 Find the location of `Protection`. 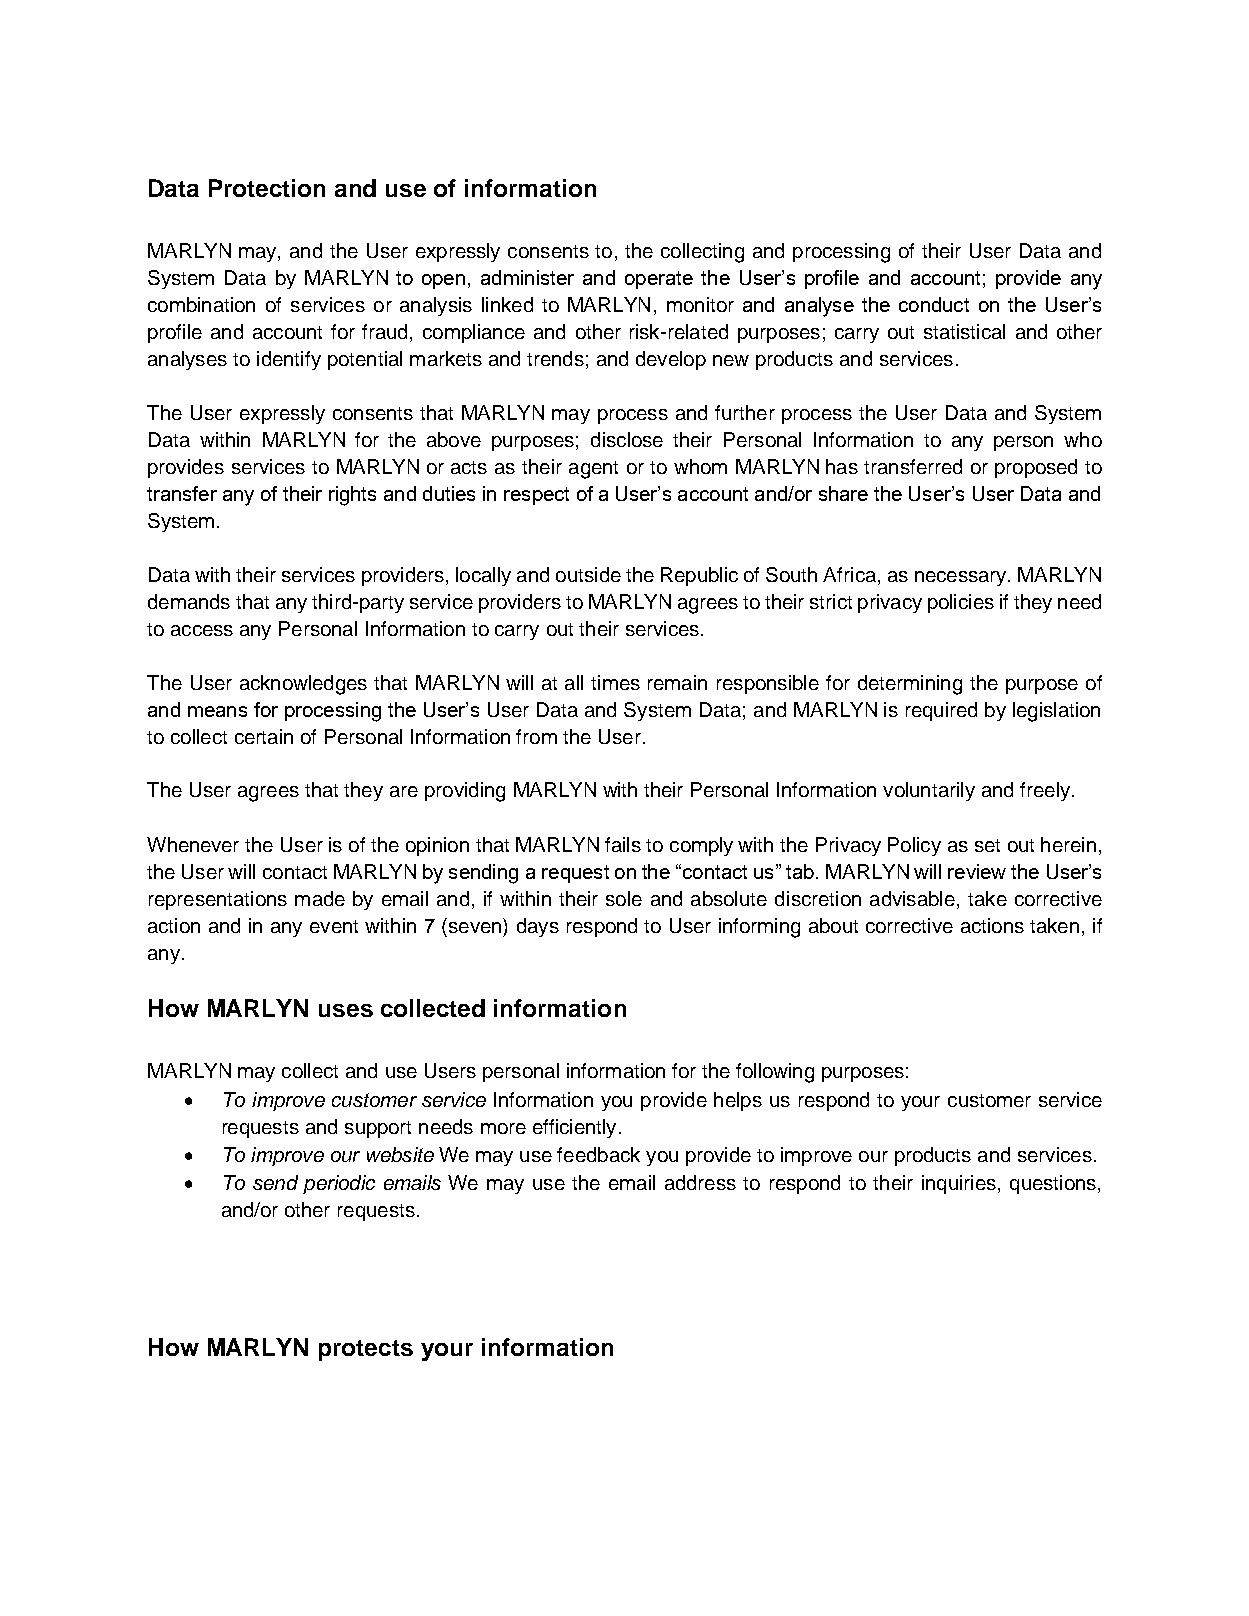

Protection is located at coordinates (267, 188).
